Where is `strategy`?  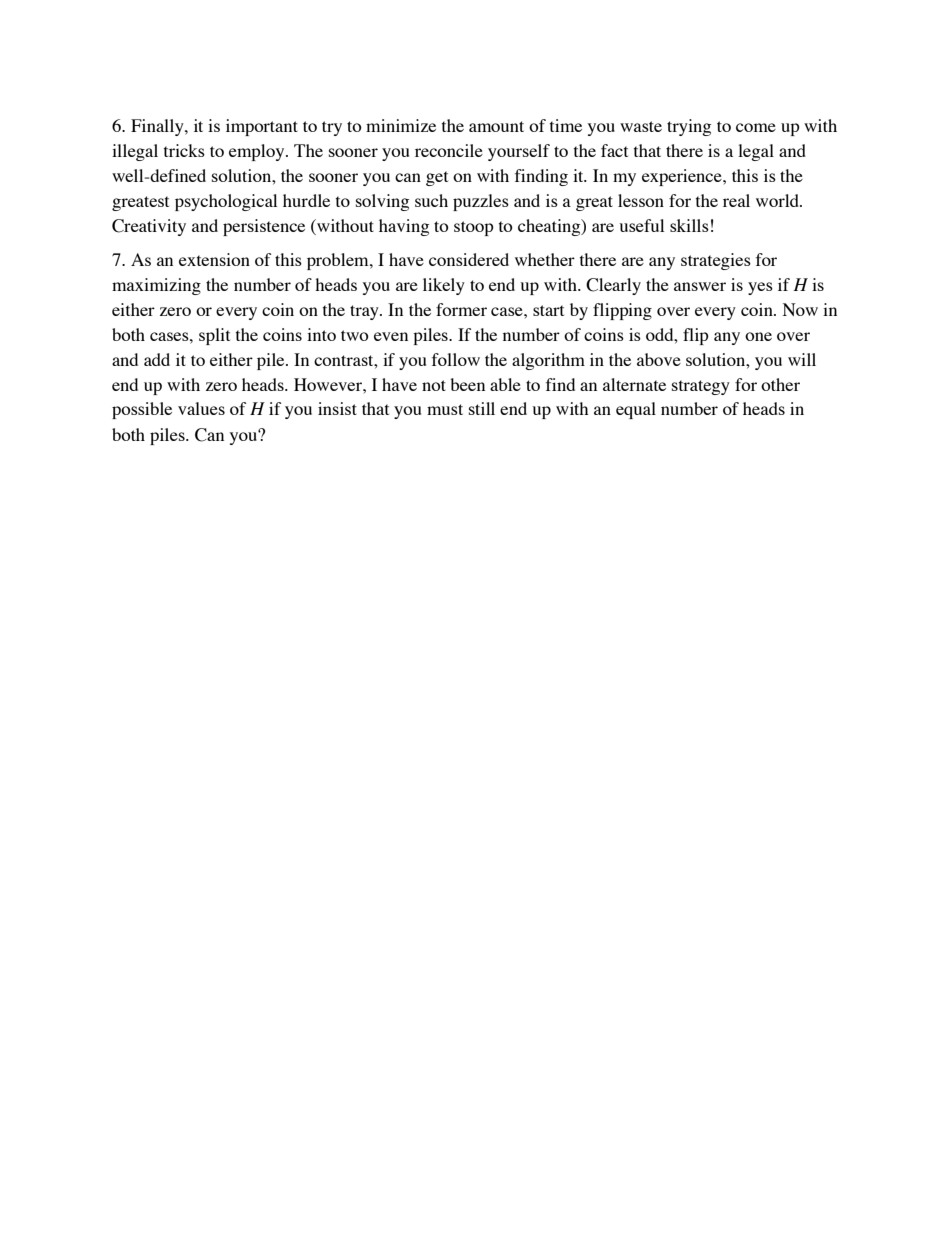 strategy is located at coordinates (701, 387).
